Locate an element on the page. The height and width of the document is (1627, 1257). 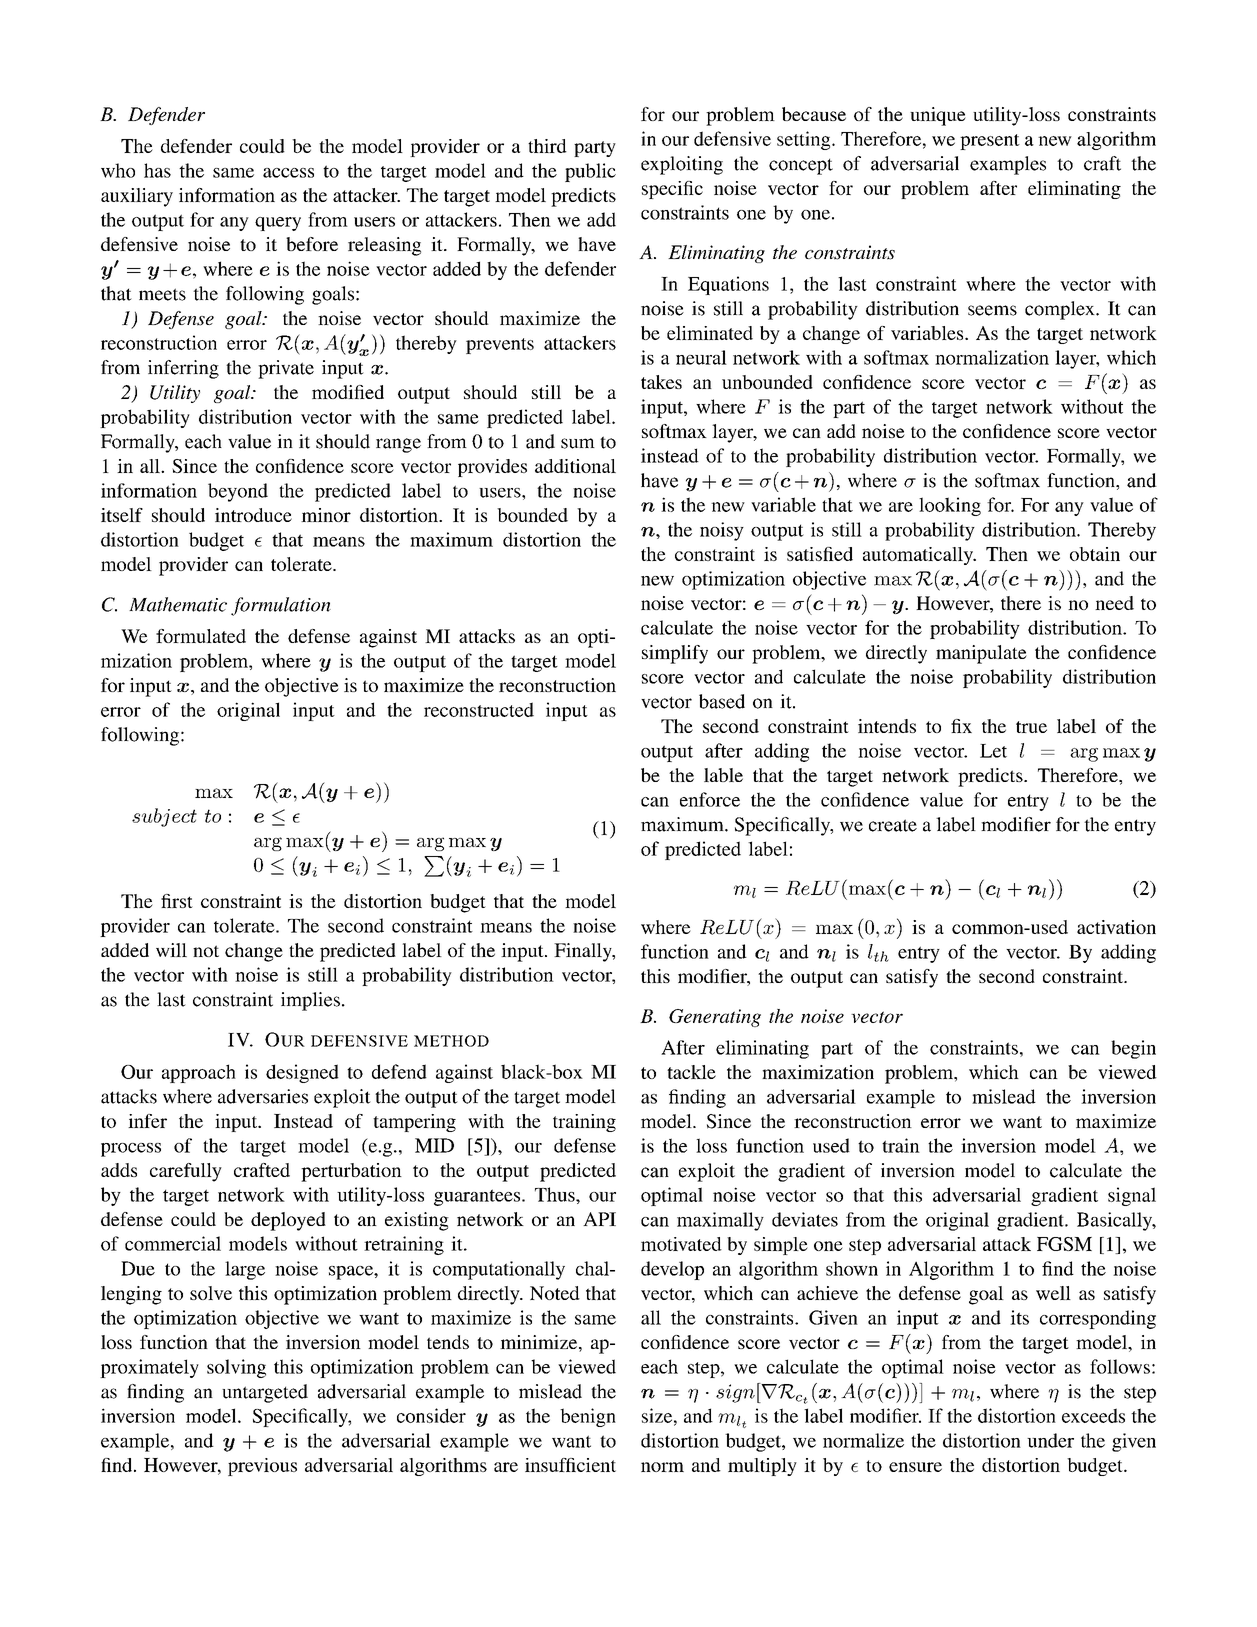
previous is located at coordinates (262, 1467).
